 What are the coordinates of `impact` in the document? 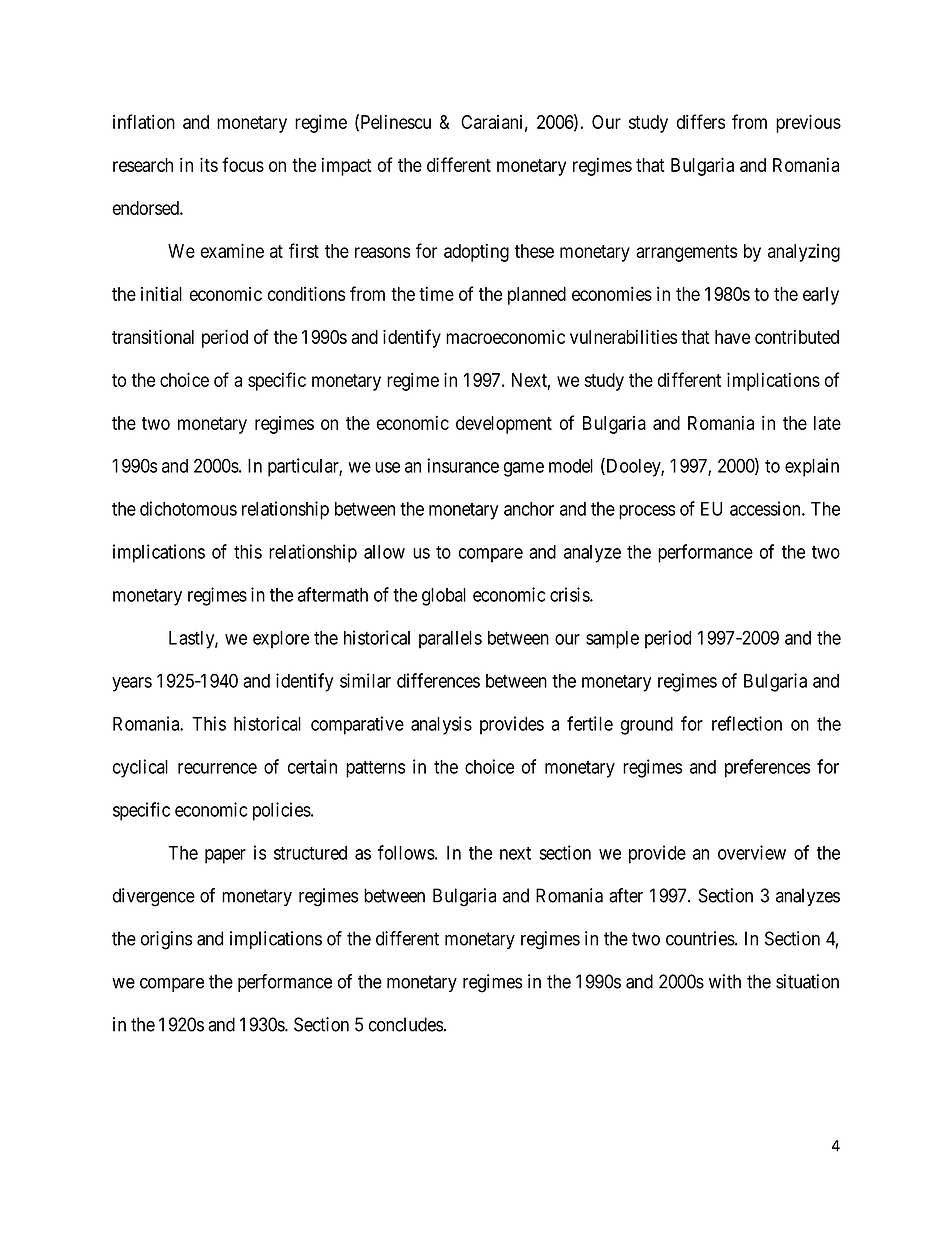 It's located at (347, 166).
